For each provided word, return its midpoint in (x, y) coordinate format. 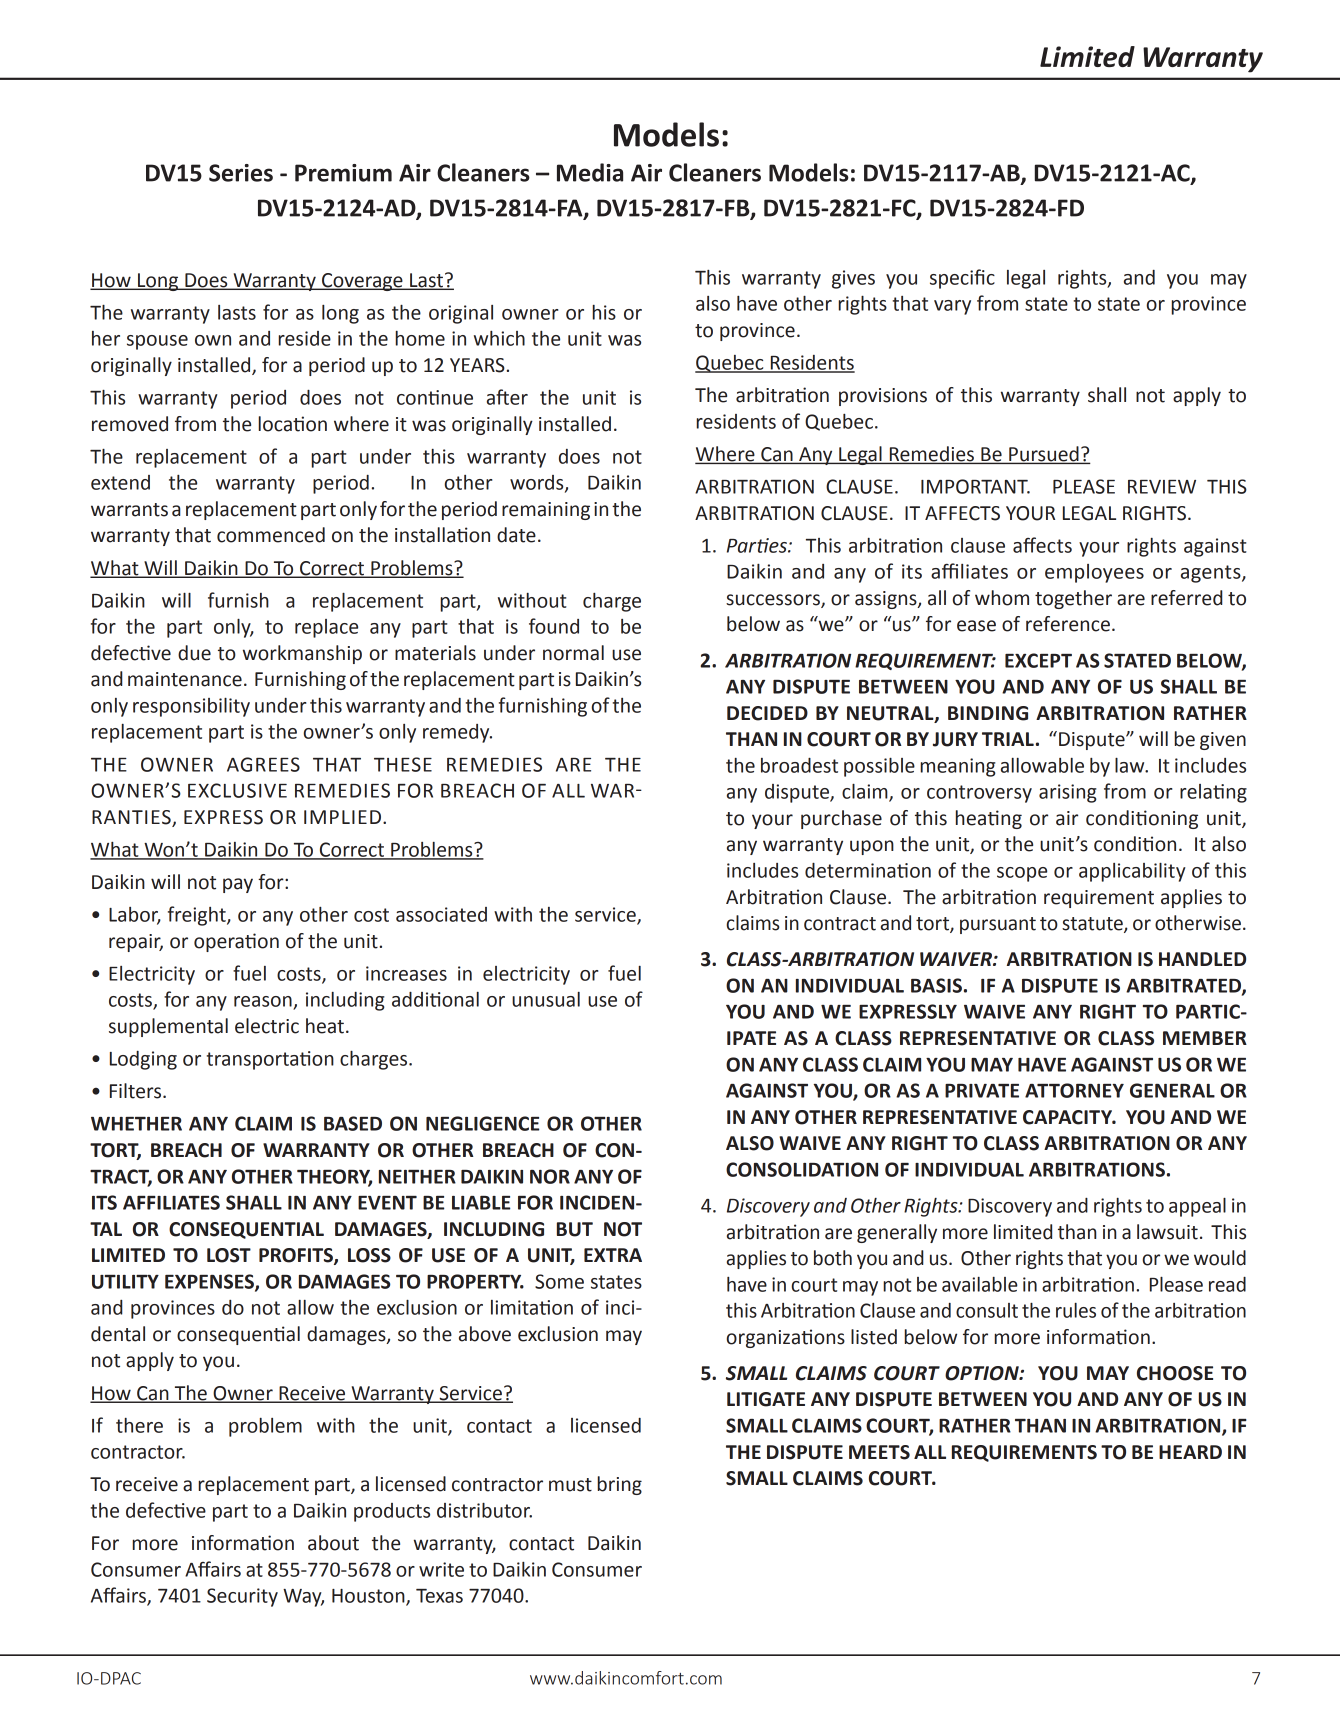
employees (1094, 573)
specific (962, 279)
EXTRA (613, 1255)
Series (241, 173)
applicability (1132, 872)
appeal (1197, 1207)
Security (242, 1597)
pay (238, 885)
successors (774, 601)
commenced (271, 535)
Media (590, 172)
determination (868, 870)
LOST (229, 1255)
